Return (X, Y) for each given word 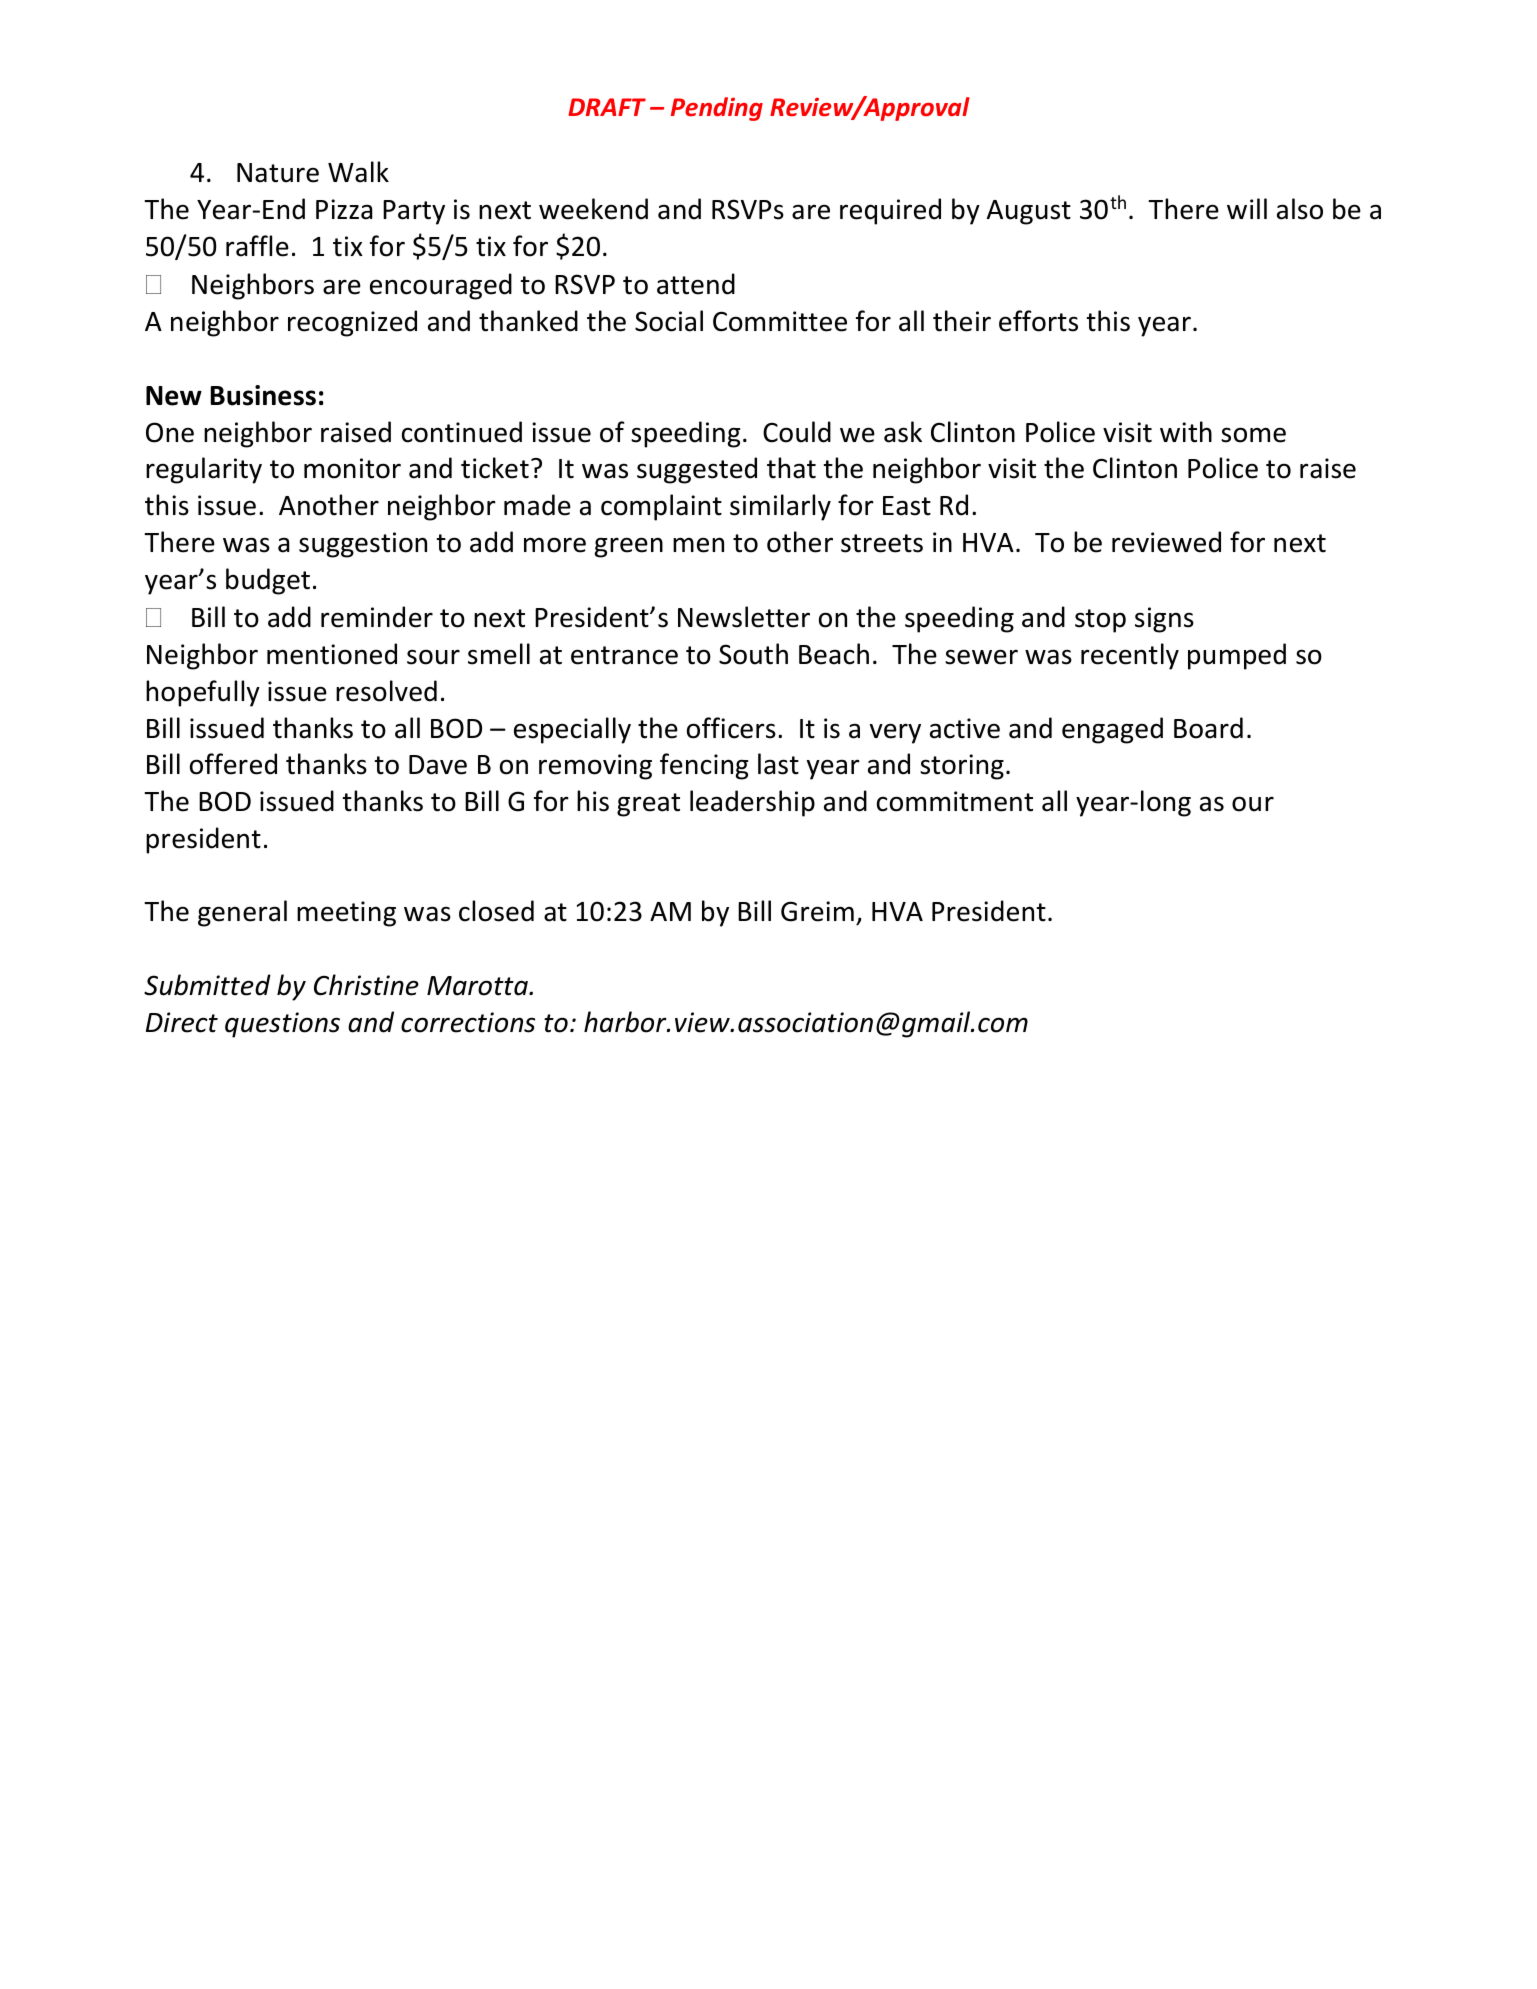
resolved (386, 691)
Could (797, 432)
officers (731, 728)
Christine (366, 985)
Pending (717, 109)
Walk (358, 172)
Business (263, 395)
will (1247, 208)
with (1186, 432)
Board (1208, 728)
